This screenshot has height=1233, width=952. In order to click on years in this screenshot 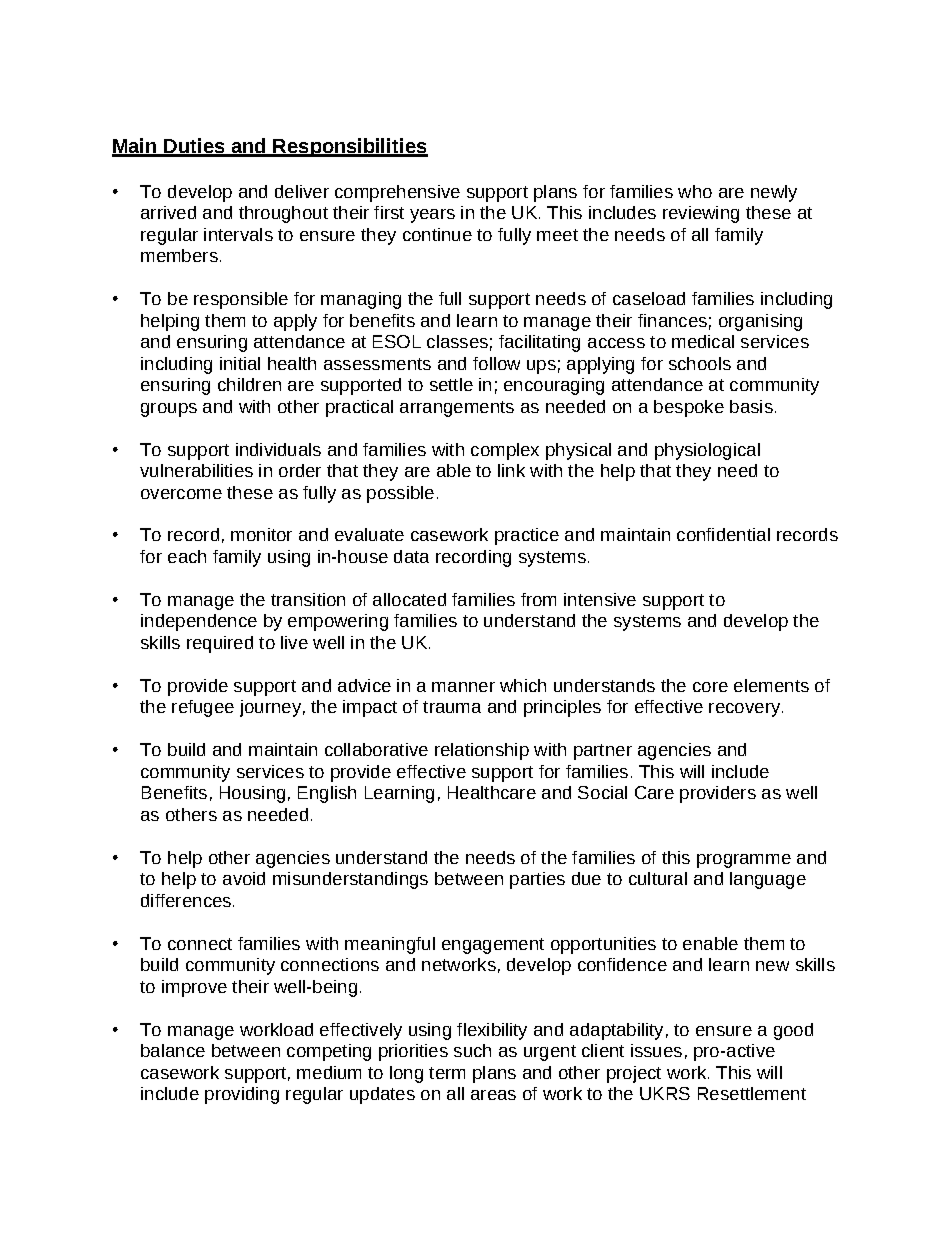, I will do `click(432, 216)`.
